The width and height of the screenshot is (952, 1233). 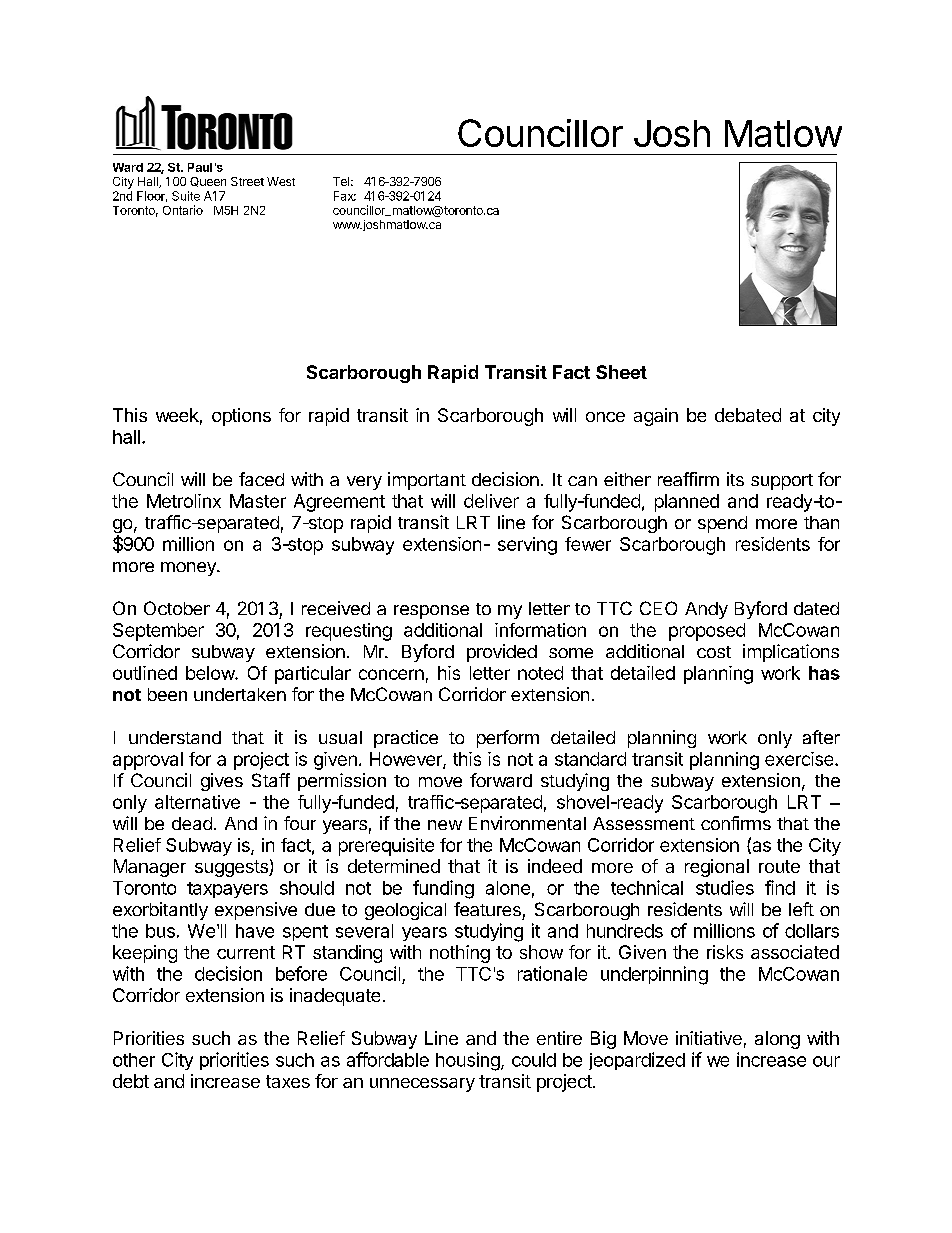 I want to click on gives, so click(x=222, y=782).
